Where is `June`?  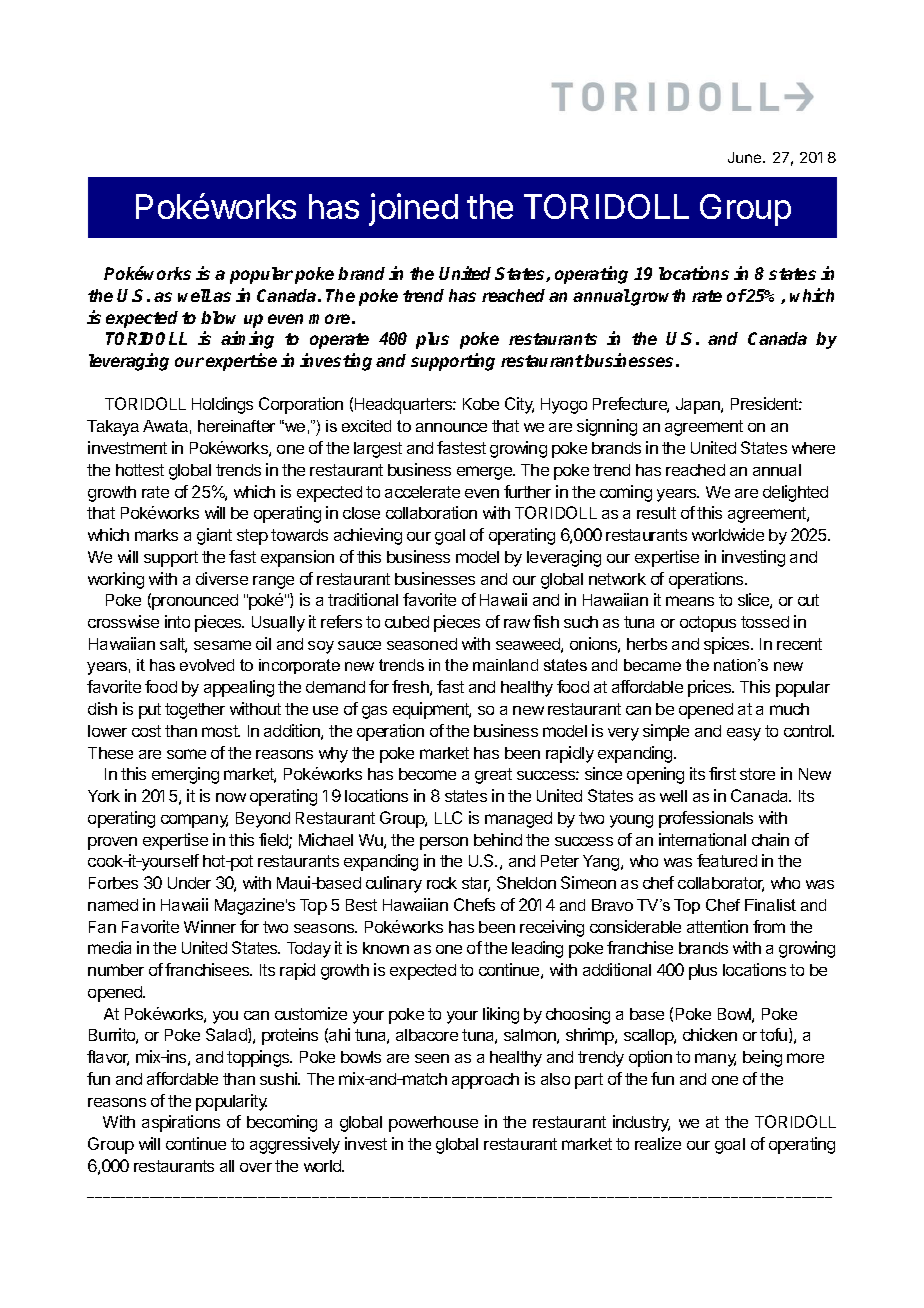
June is located at coordinates (746, 157).
